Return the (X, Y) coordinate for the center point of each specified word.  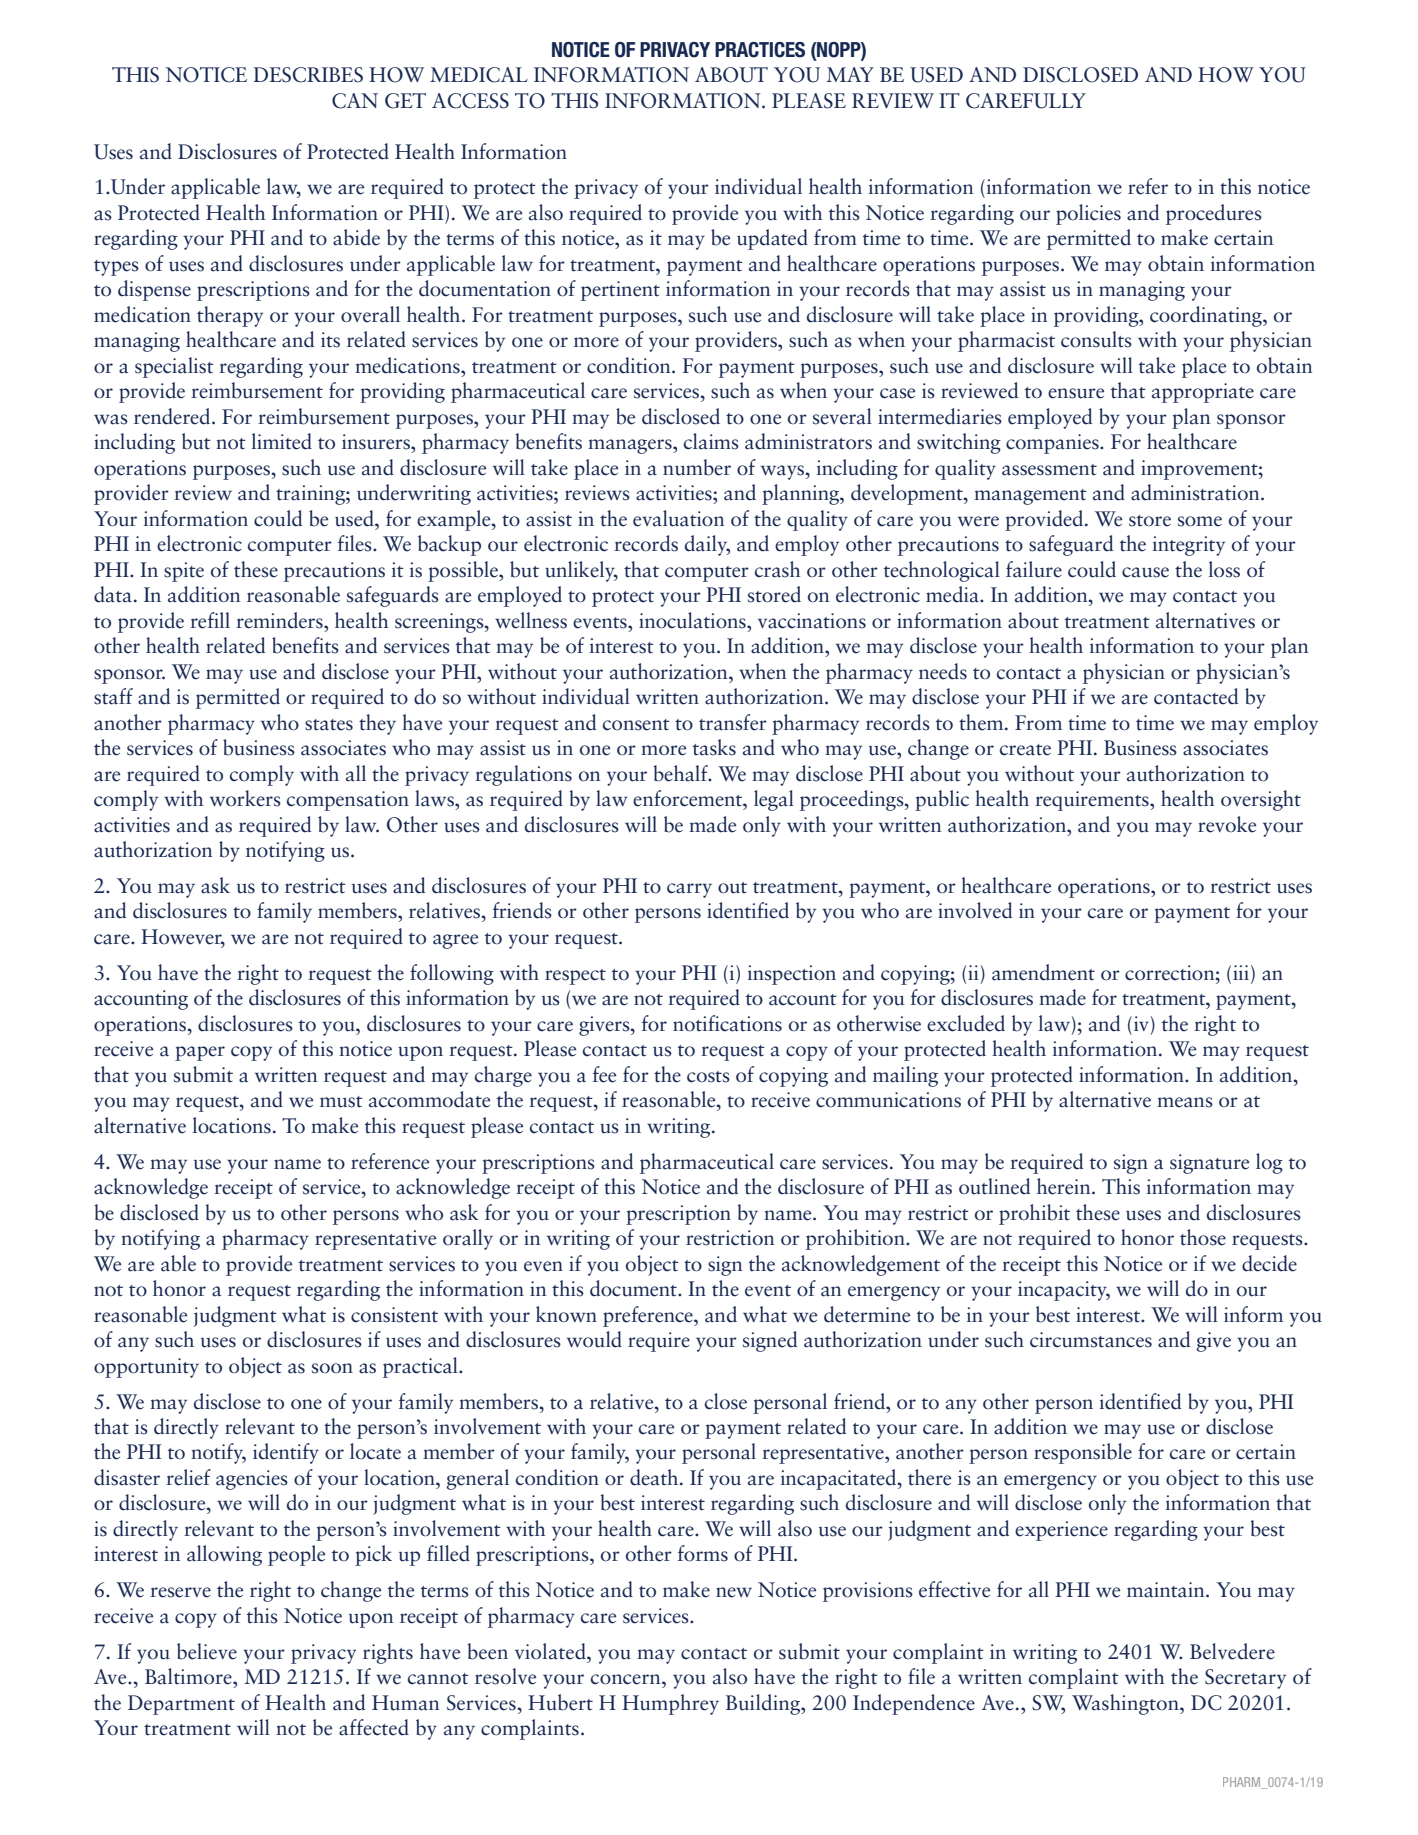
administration (1196, 492)
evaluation (678, 518)
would (594, 1339)
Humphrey (670, 1704)
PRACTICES (760, 50)
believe (207, 1651)
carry (689, 890)
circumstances (1091, 1340)
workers (245, 798)
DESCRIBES (308, 75)
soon (332, 1368)
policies (1088, 214)
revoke (1227, 824)
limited (282, 441)
